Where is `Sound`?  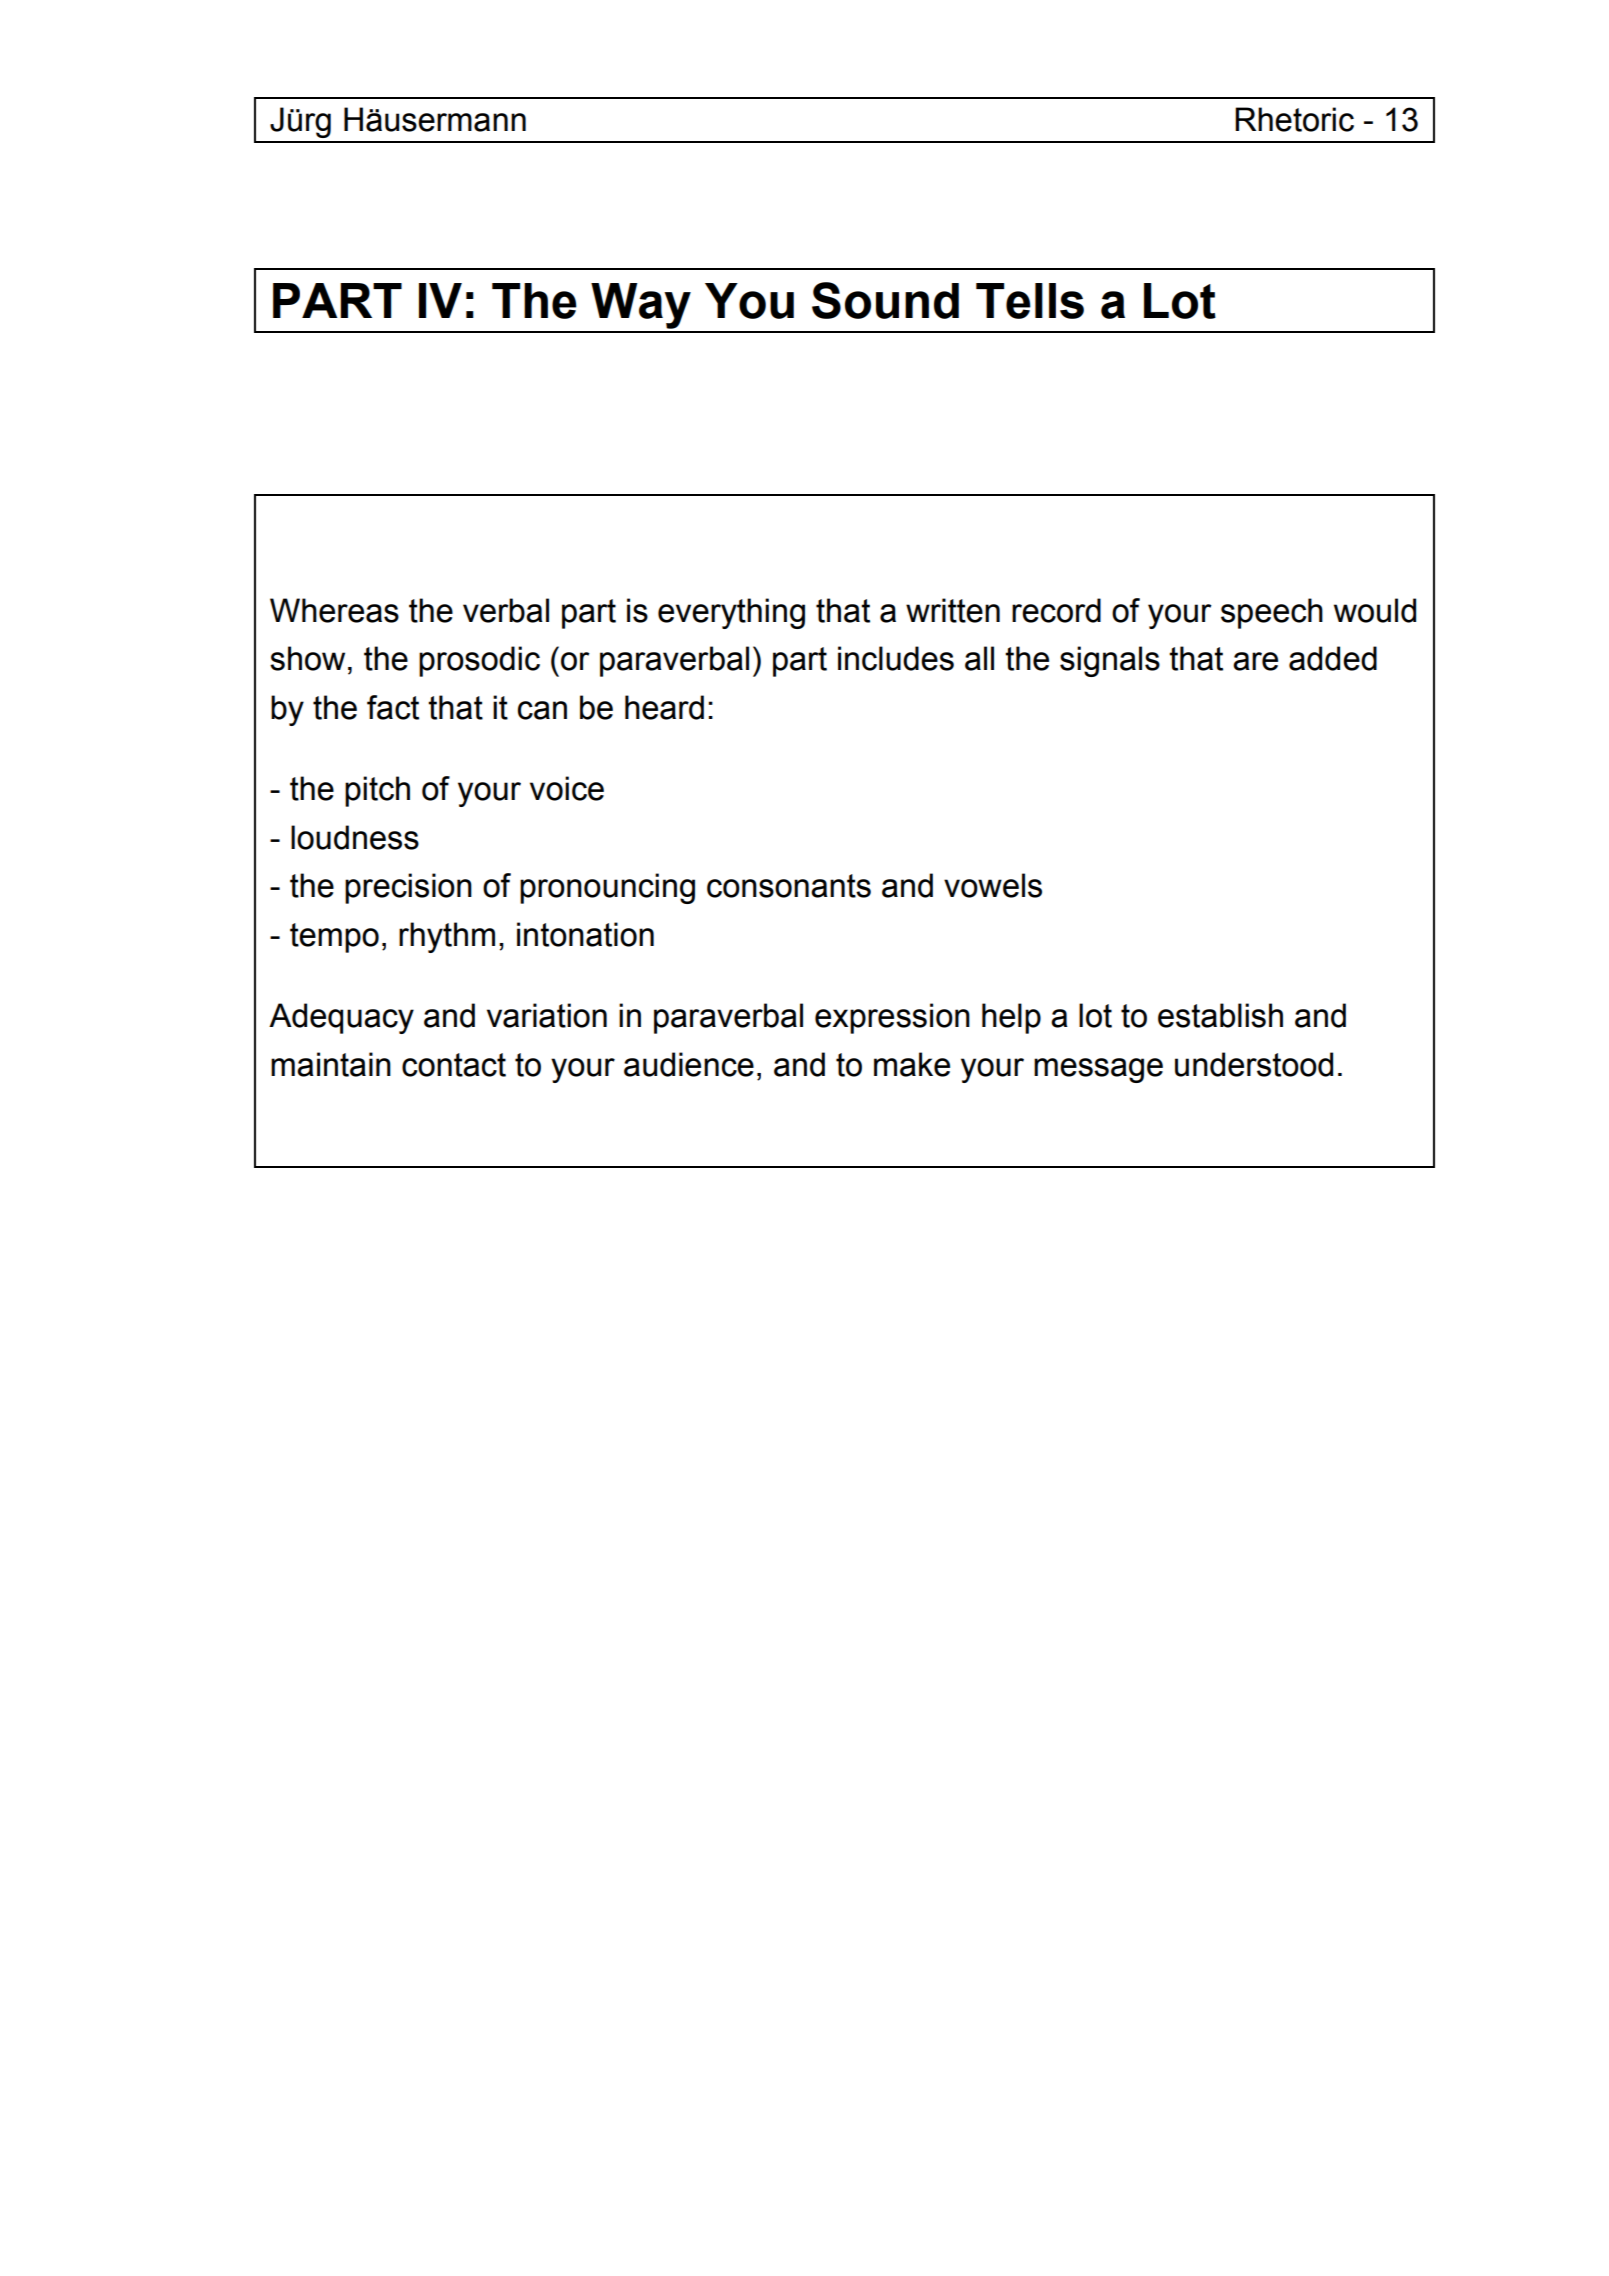 Sound is located at coordinates (885, 300).
